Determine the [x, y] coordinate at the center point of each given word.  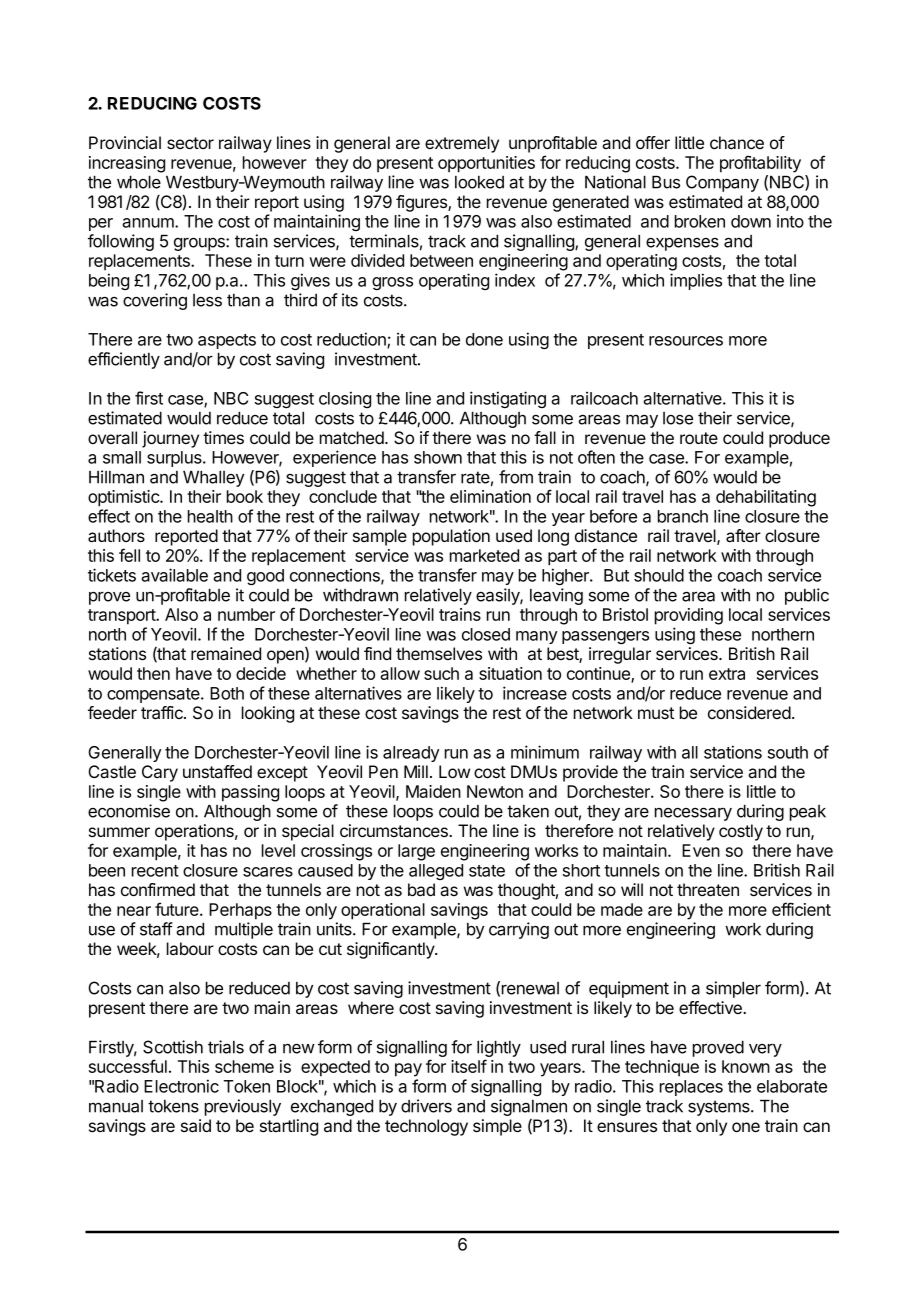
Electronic [181, 1086]
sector [190, 143]
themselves [439, 653]
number [246, 614]
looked [479, 182]
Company [722, 183]
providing [689, 616]
